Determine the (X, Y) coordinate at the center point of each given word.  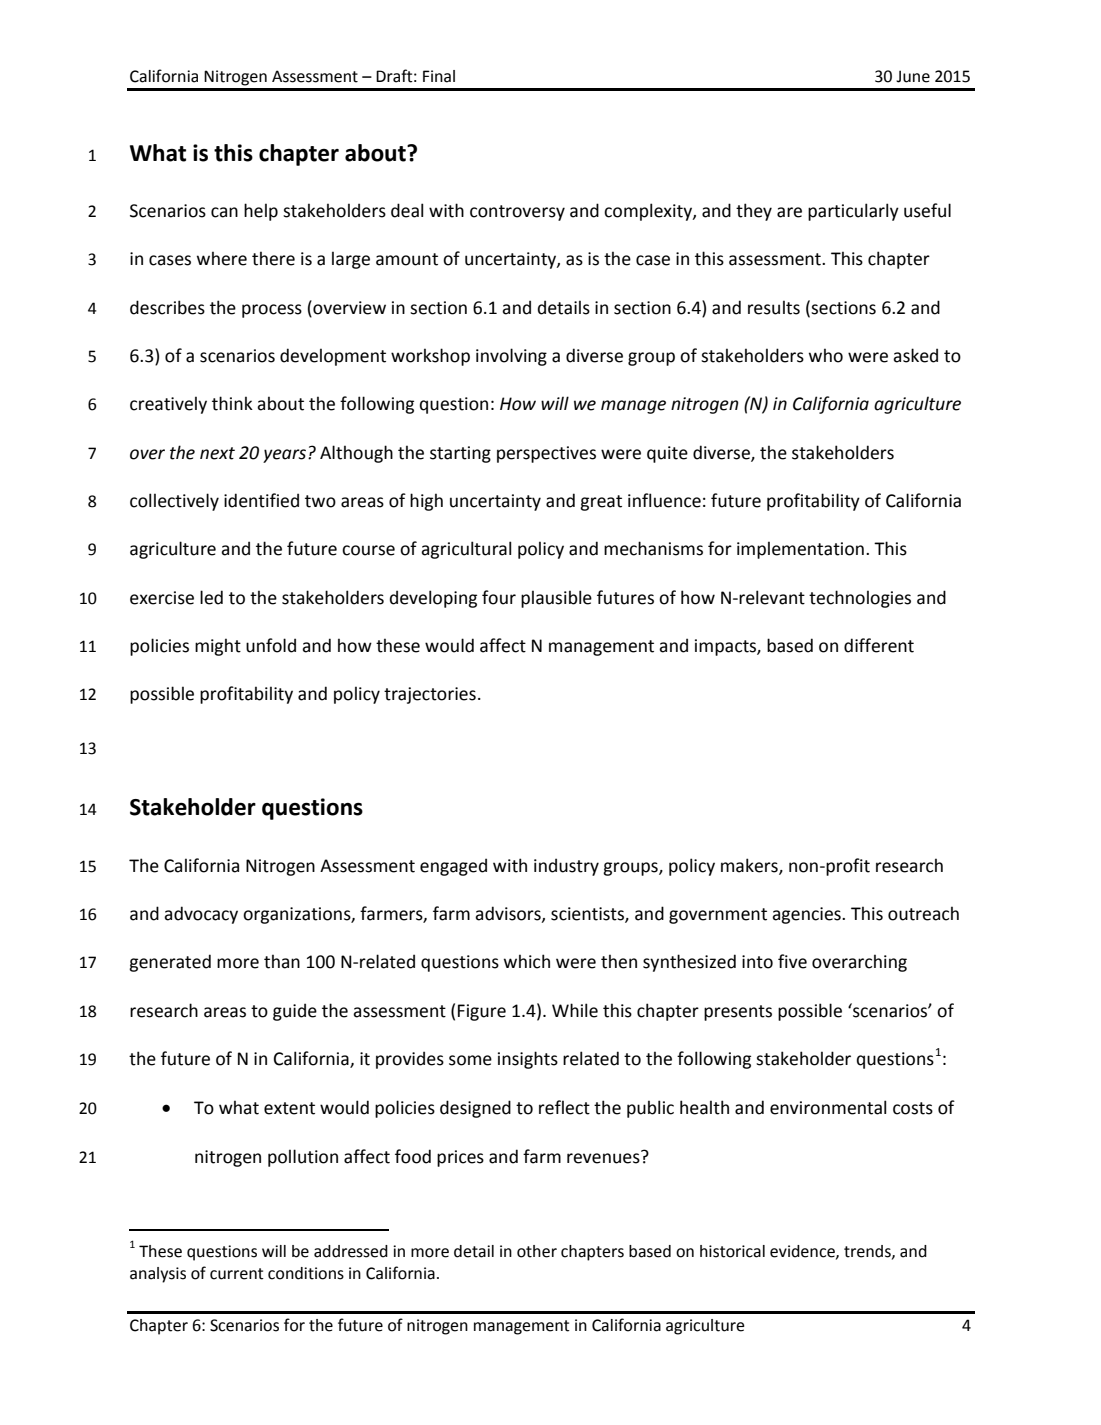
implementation (800, 550)
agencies (807, 915)
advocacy (201, 915)
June (913, 76)
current (237, 1274)
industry (566, 867)
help (261, 212)
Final (439, 76)
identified (261, 500)
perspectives (546, 454)
